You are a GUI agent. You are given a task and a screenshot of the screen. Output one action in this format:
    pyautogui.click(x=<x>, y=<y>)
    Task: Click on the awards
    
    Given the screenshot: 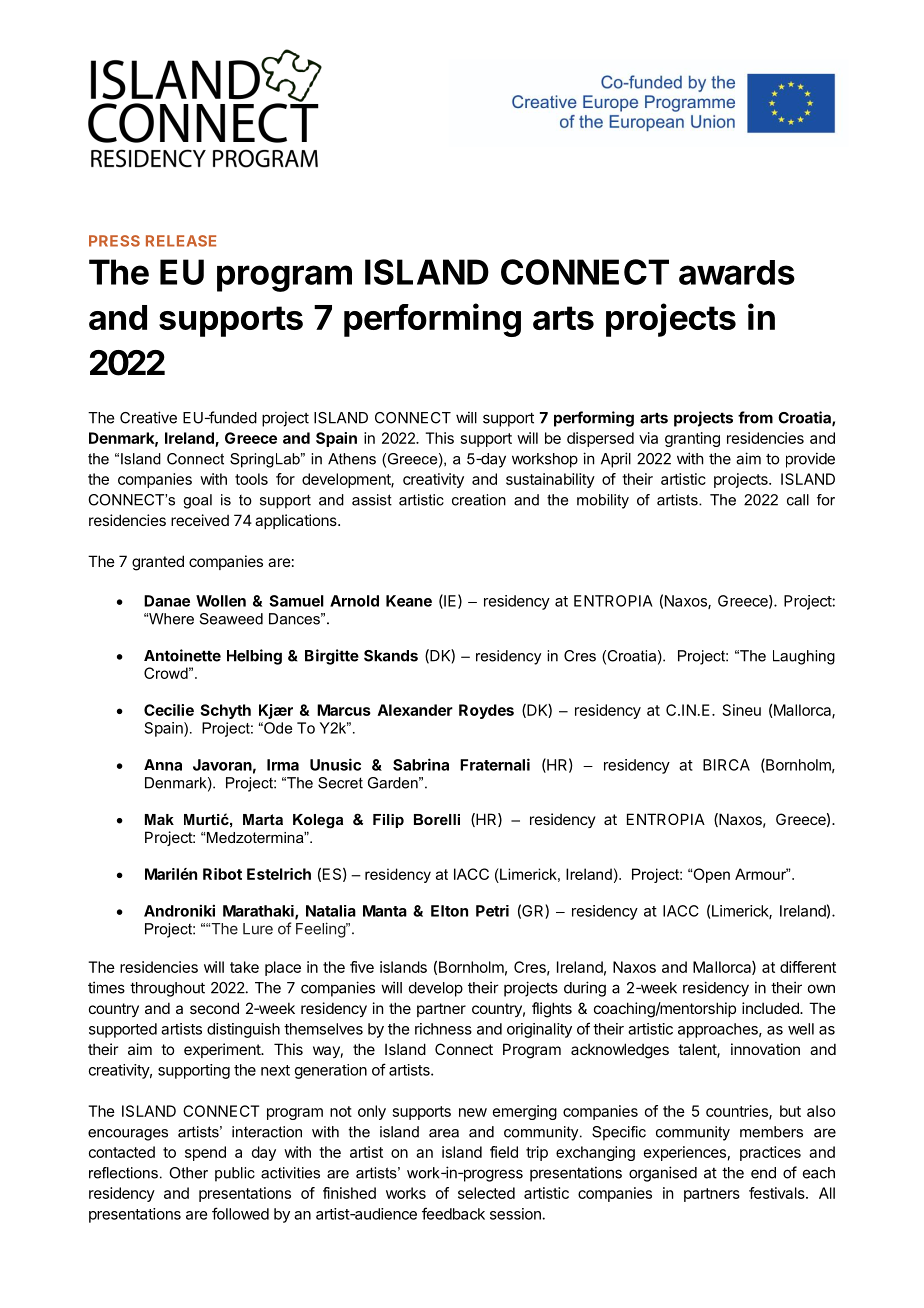 What is the action you would take?
    pyautogui.click(x=737, y=272)
